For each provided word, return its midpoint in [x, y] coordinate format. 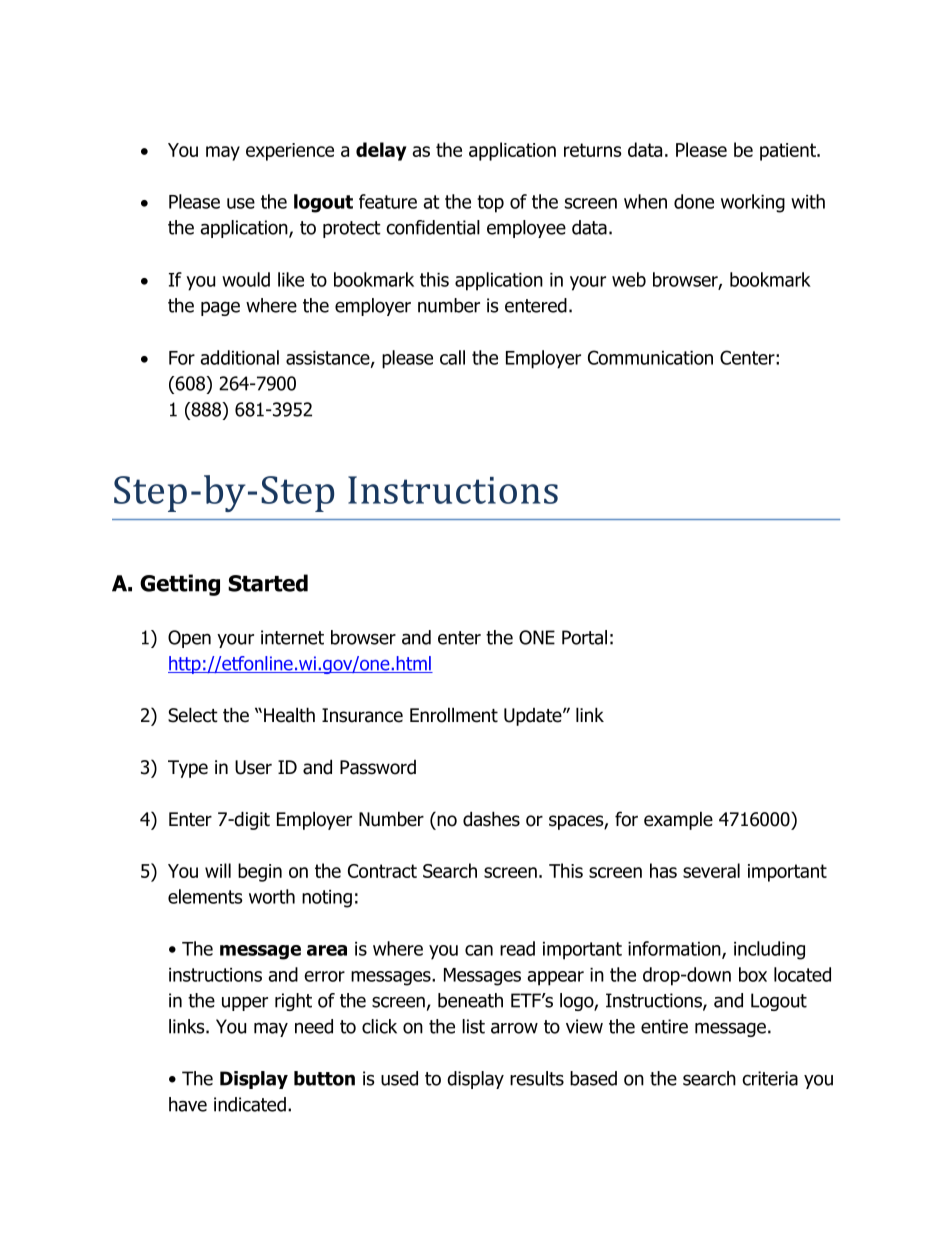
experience [290, 152]
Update [534, 717]
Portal [584, 637]
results [537, 1078]
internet [292, 637]
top [490, 204]
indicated [250, 1104]
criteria [770, 1078]
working [753, 203]
